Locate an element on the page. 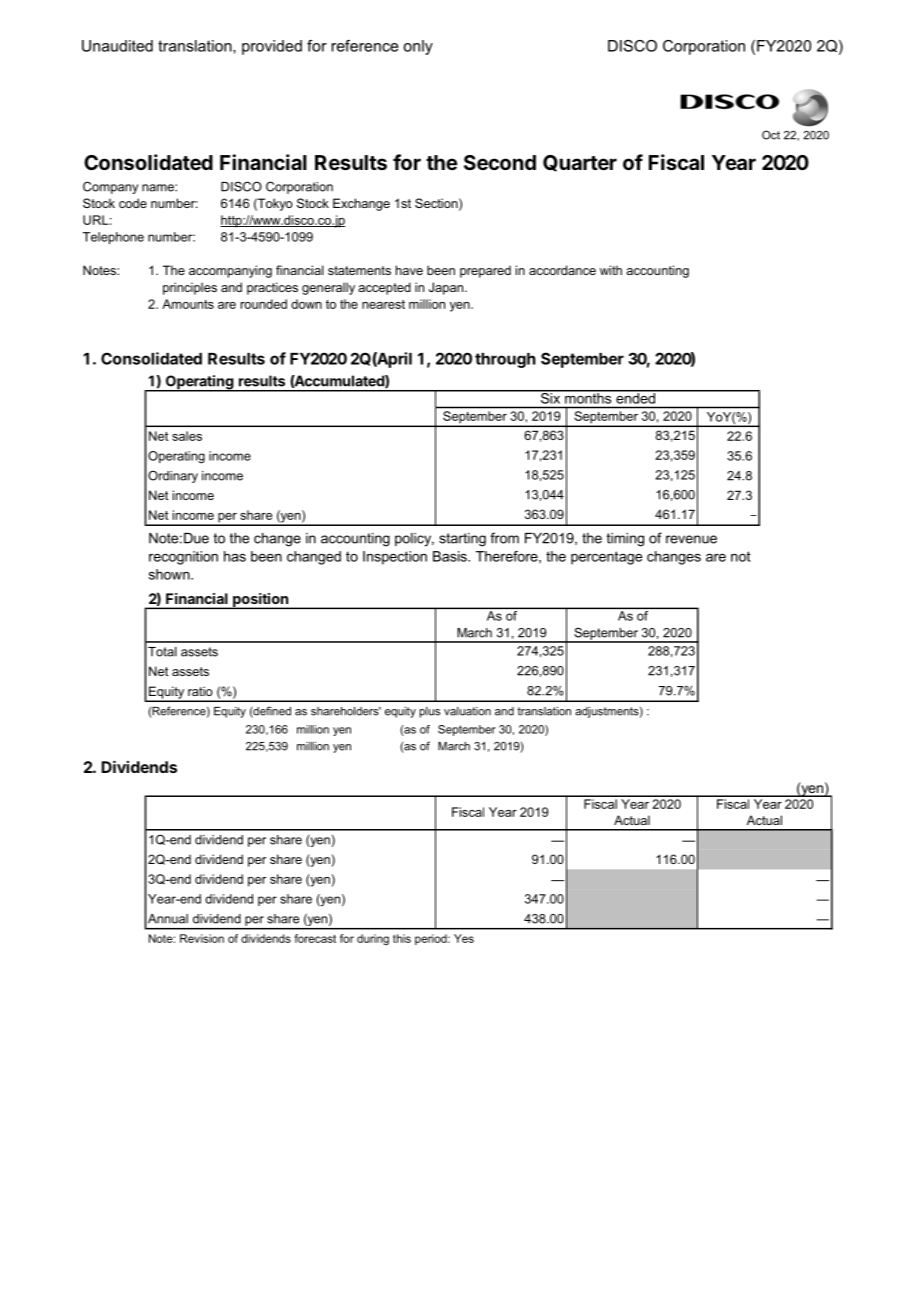  through is located at coordinates (505, 360).
